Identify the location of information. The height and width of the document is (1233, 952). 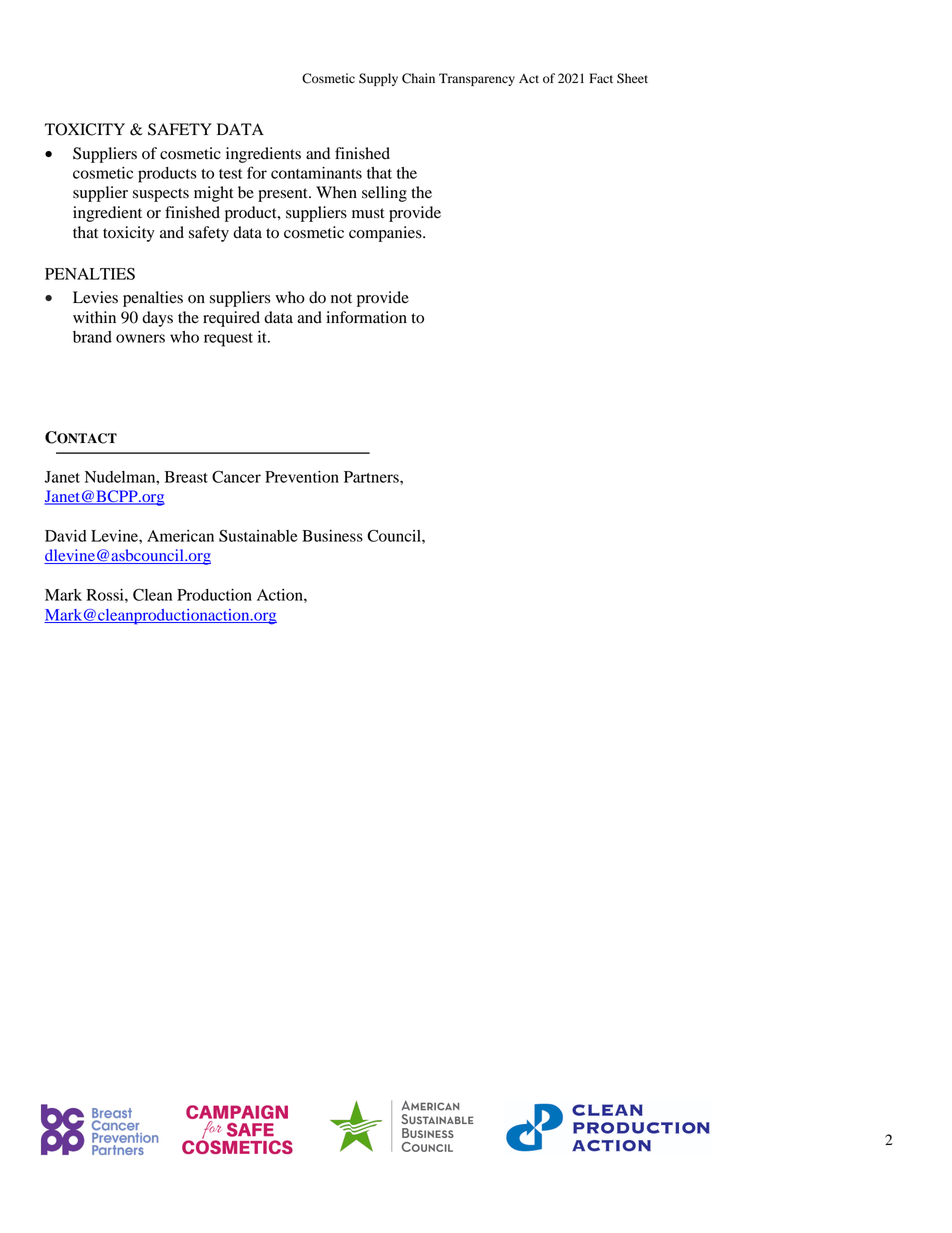
(366, 317).
